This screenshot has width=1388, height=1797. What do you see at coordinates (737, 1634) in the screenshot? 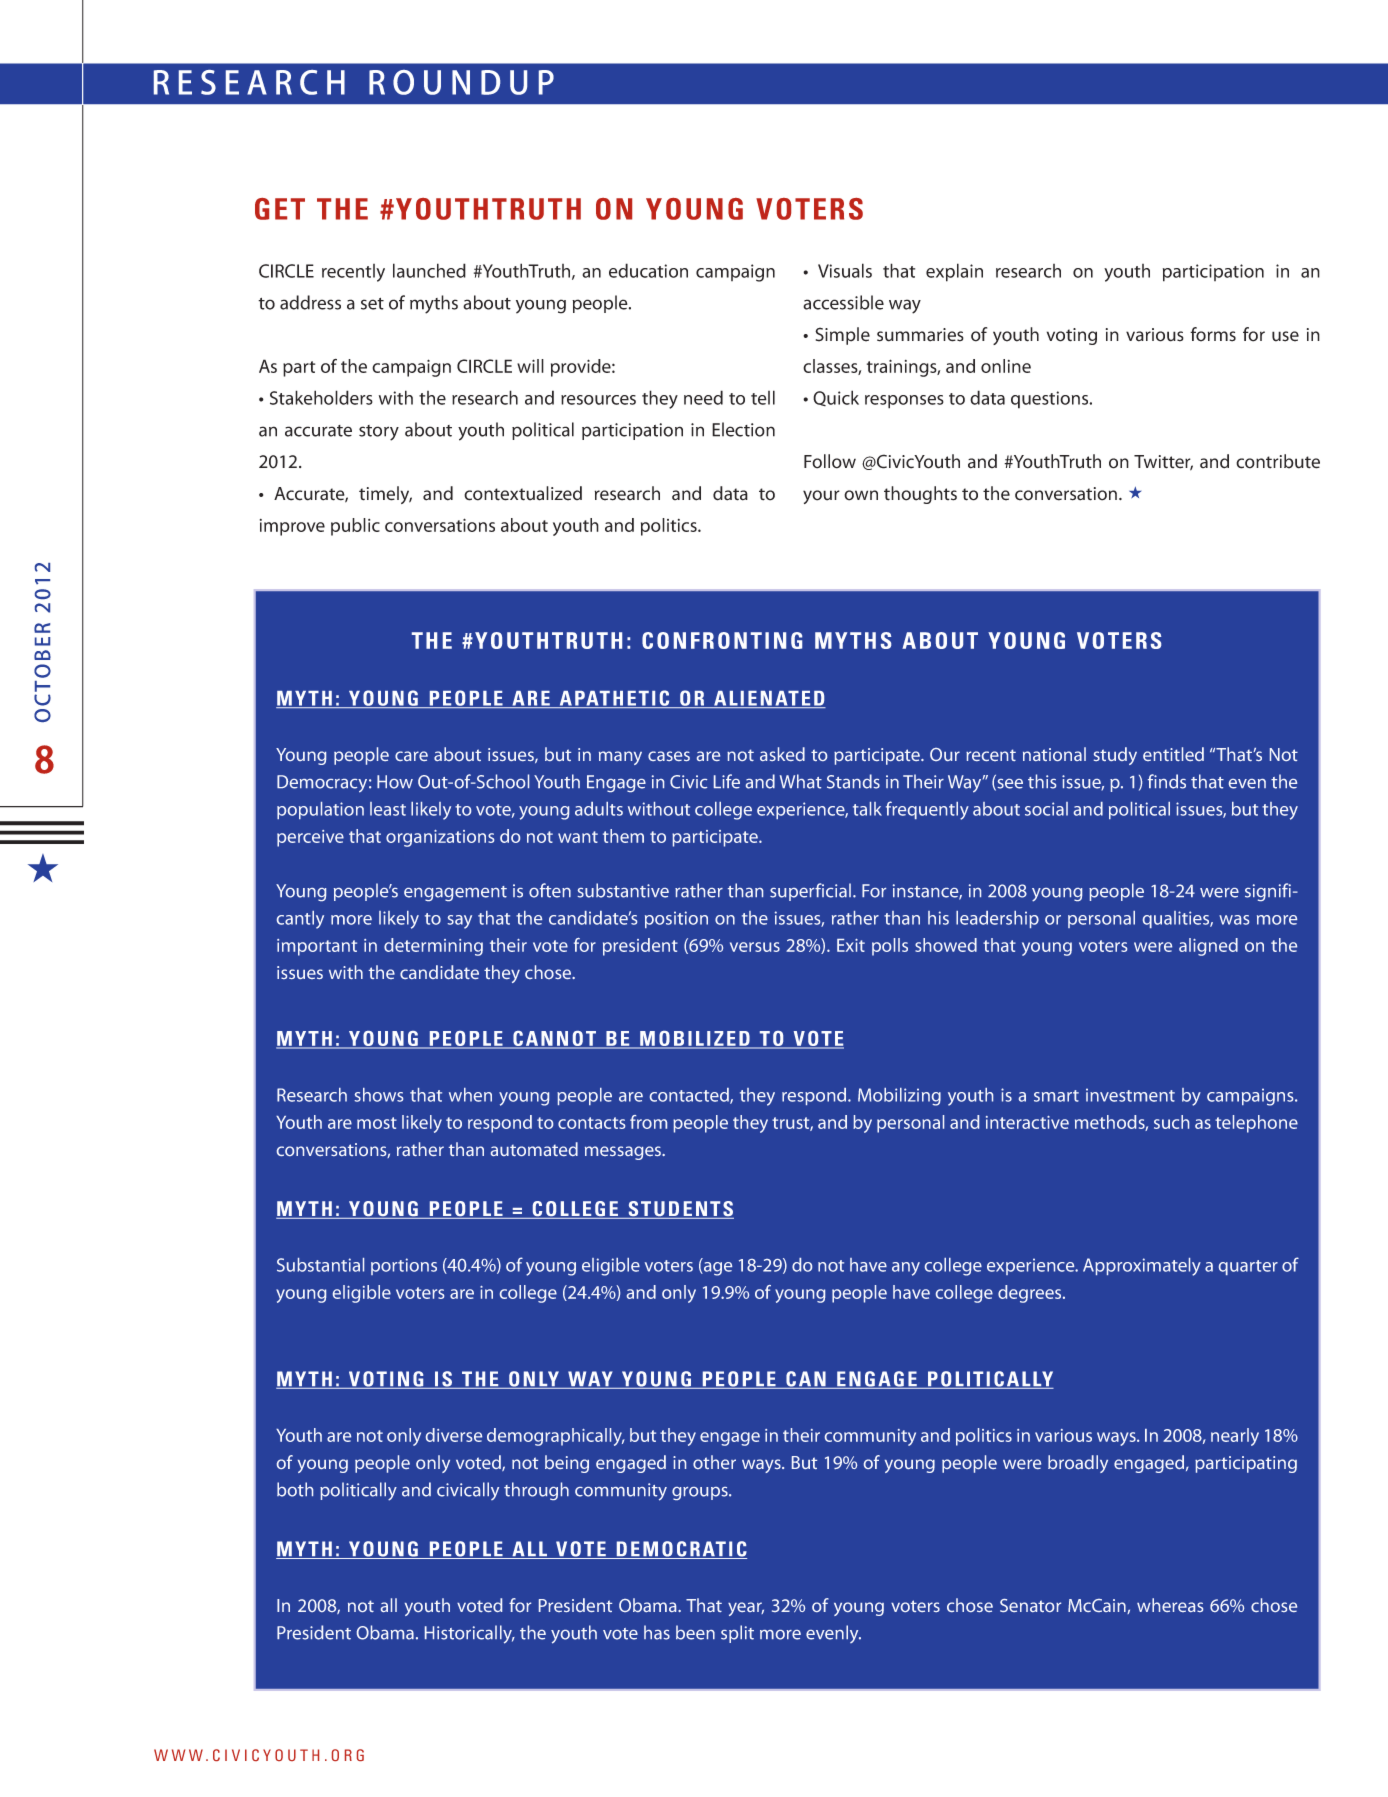
I see `split` at bounding box center [737, 1634].
